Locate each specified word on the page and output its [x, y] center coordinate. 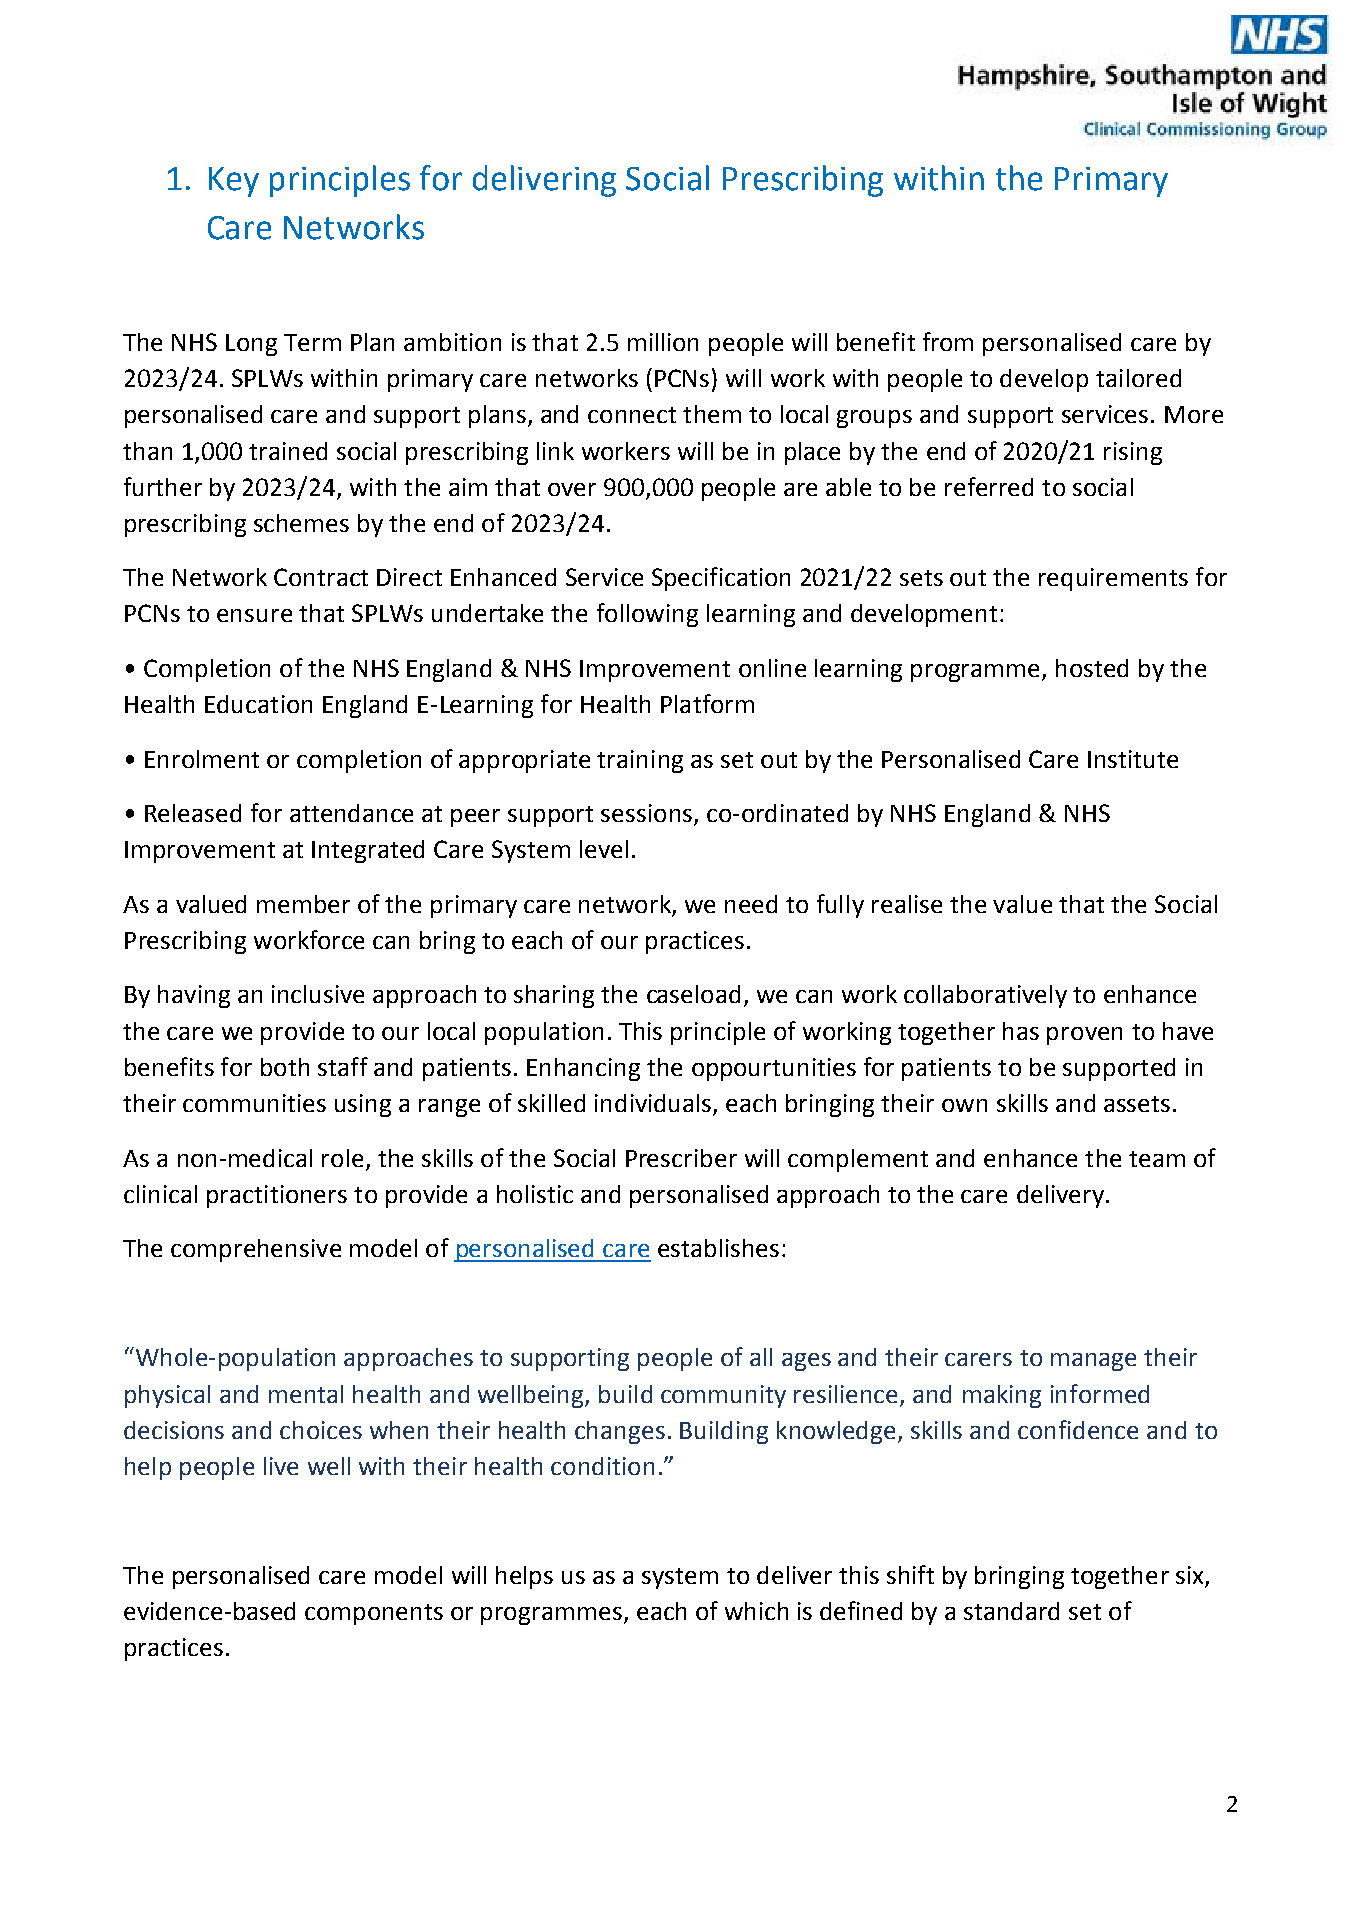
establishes [718, 1248]
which [756, 1611]
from [948, 341]
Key [234, 182]
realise [907, 904]
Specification [721, 579]
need [751, 904]
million [663, 342]
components [374, 1614]
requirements [1113, 579]
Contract [321, 577]
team [1157, 1159]
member [303, 904]
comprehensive [256, 1250]
